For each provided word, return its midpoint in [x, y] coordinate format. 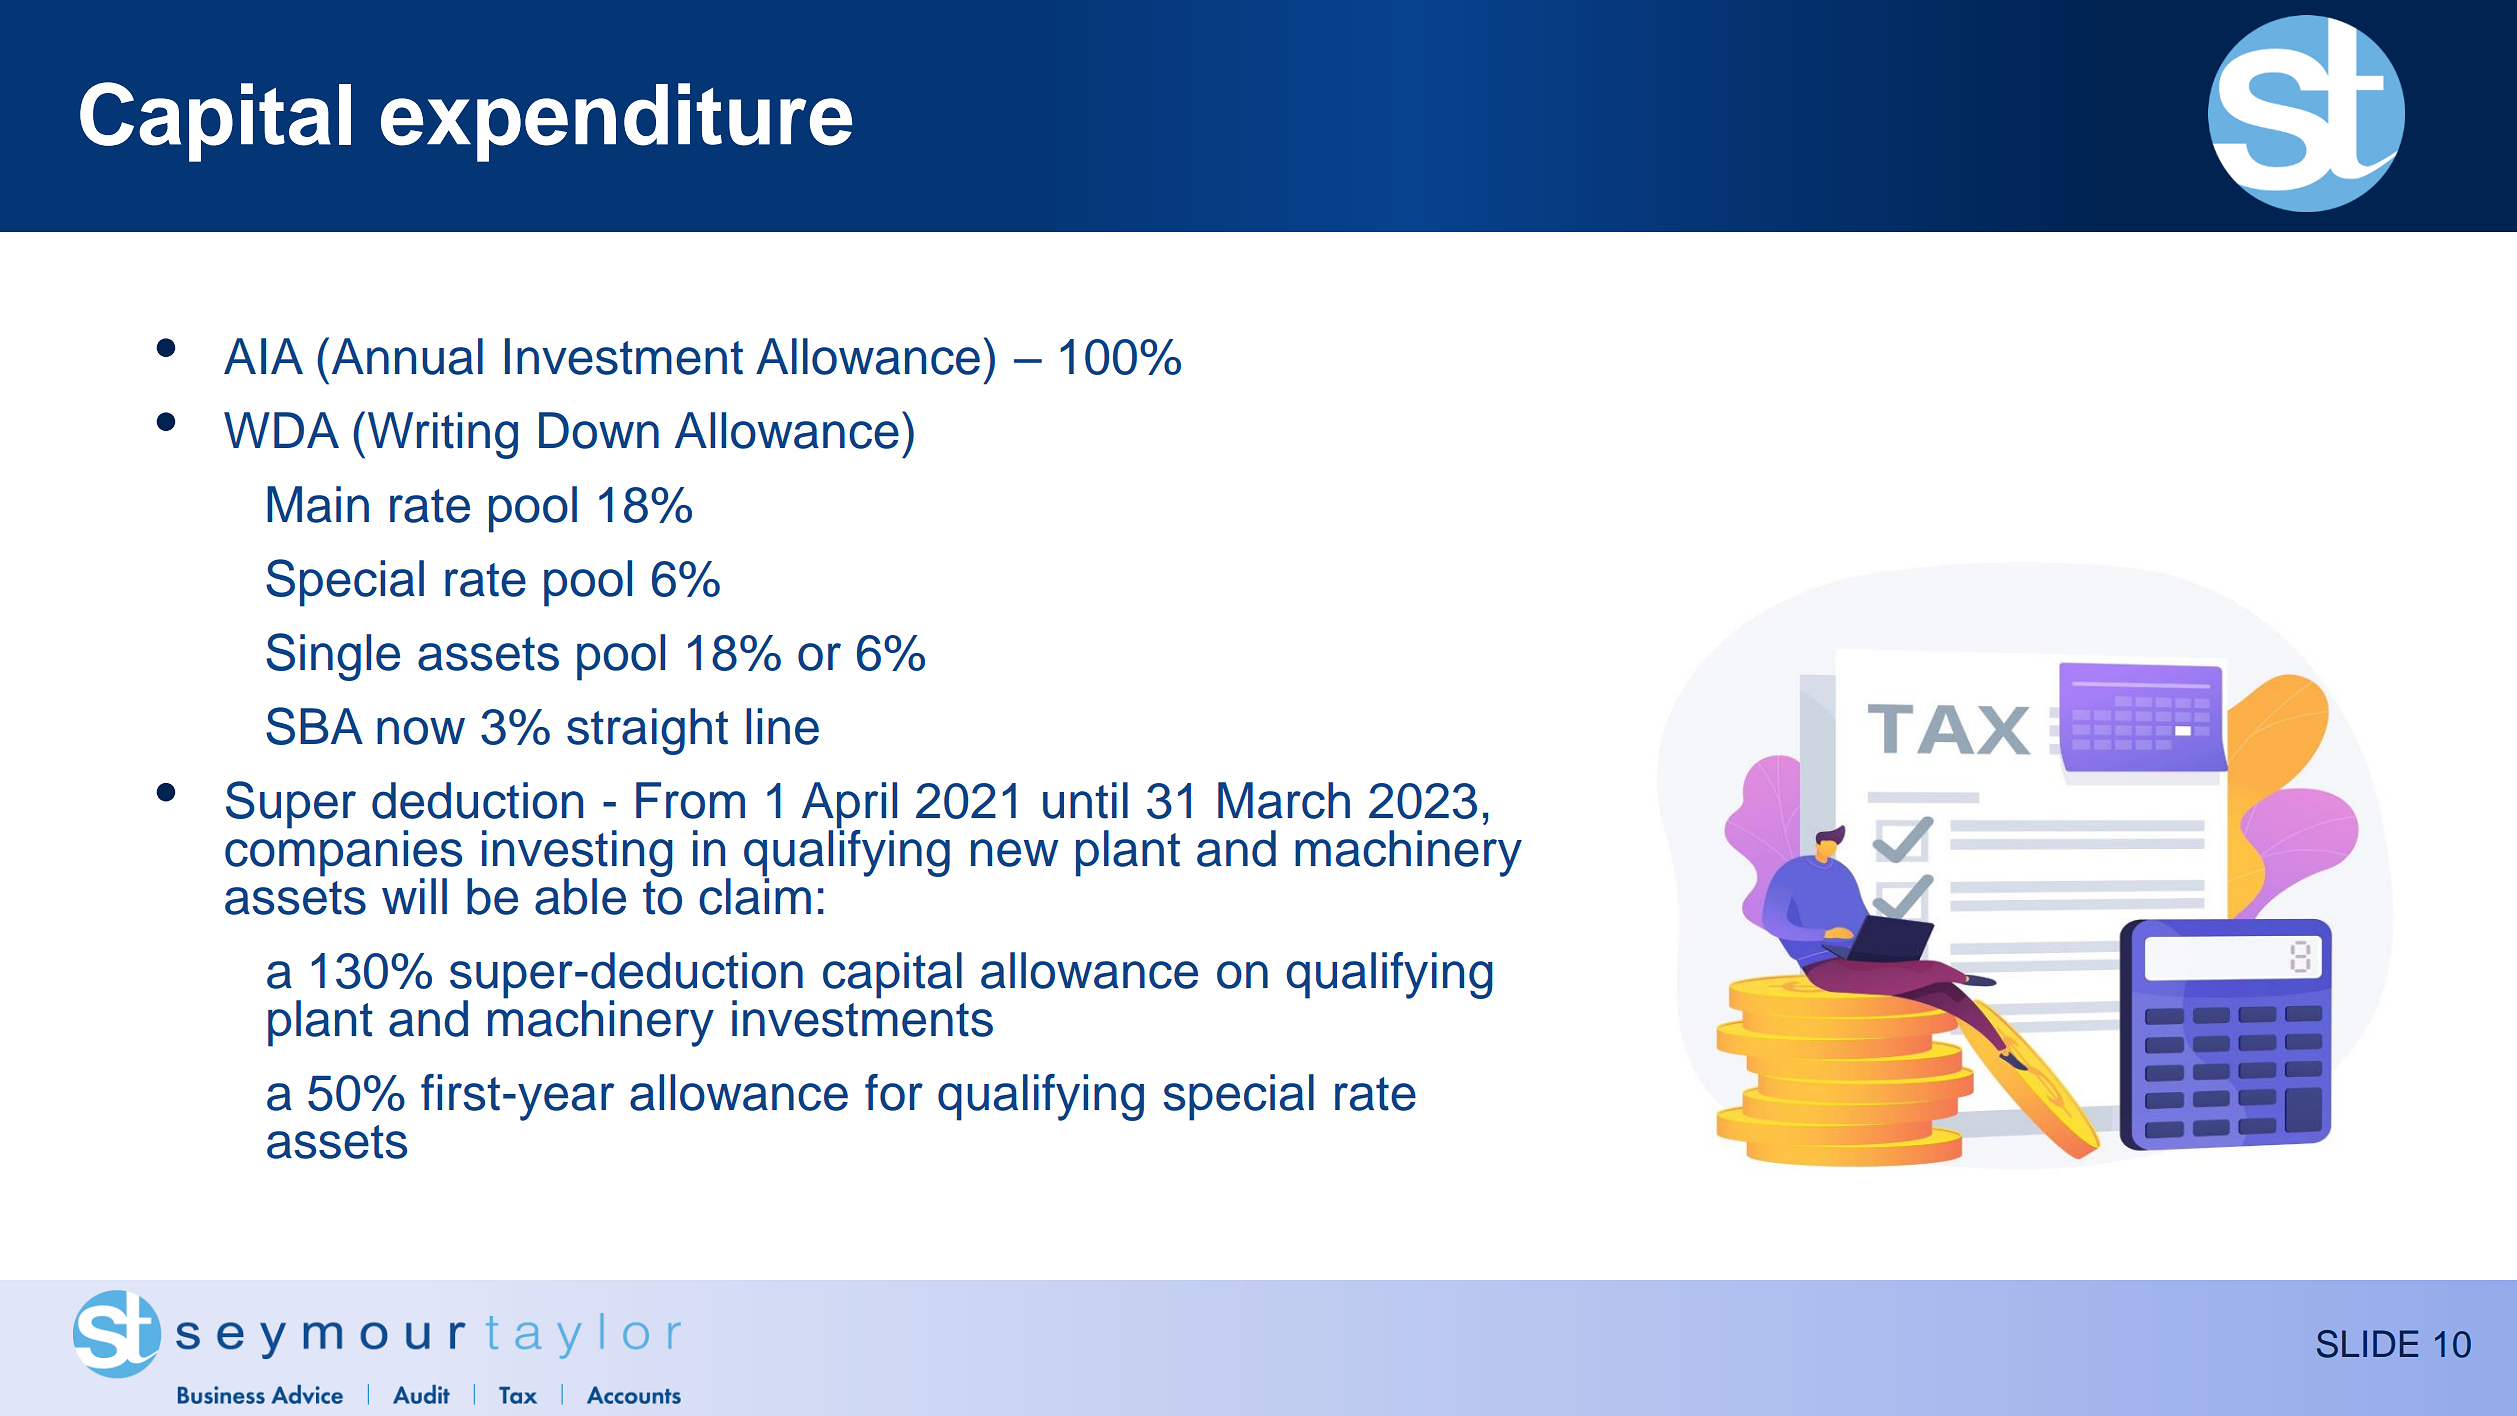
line [782, 726]
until [1085, 800]
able [580, 896]
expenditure [616, 122]
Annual [407, 356]
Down [599, 430]
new [1014, 853]
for [894, 1092]
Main [318, 504]
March [1284, 800]
